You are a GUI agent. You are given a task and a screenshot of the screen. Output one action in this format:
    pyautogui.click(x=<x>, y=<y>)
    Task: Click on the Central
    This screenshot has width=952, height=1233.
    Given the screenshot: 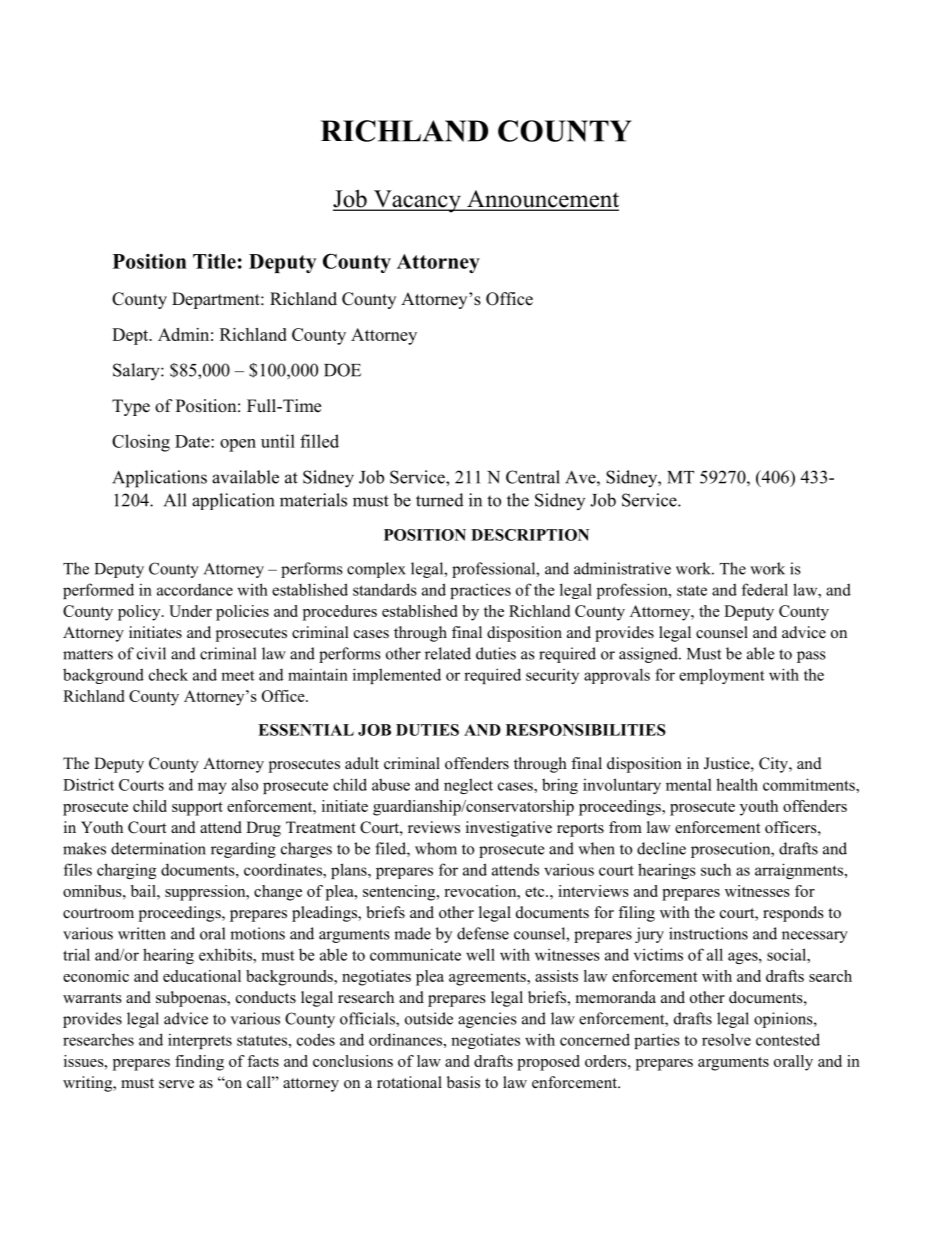 What is the action you would take?
    pyautogui.click(x=533, y=477)
